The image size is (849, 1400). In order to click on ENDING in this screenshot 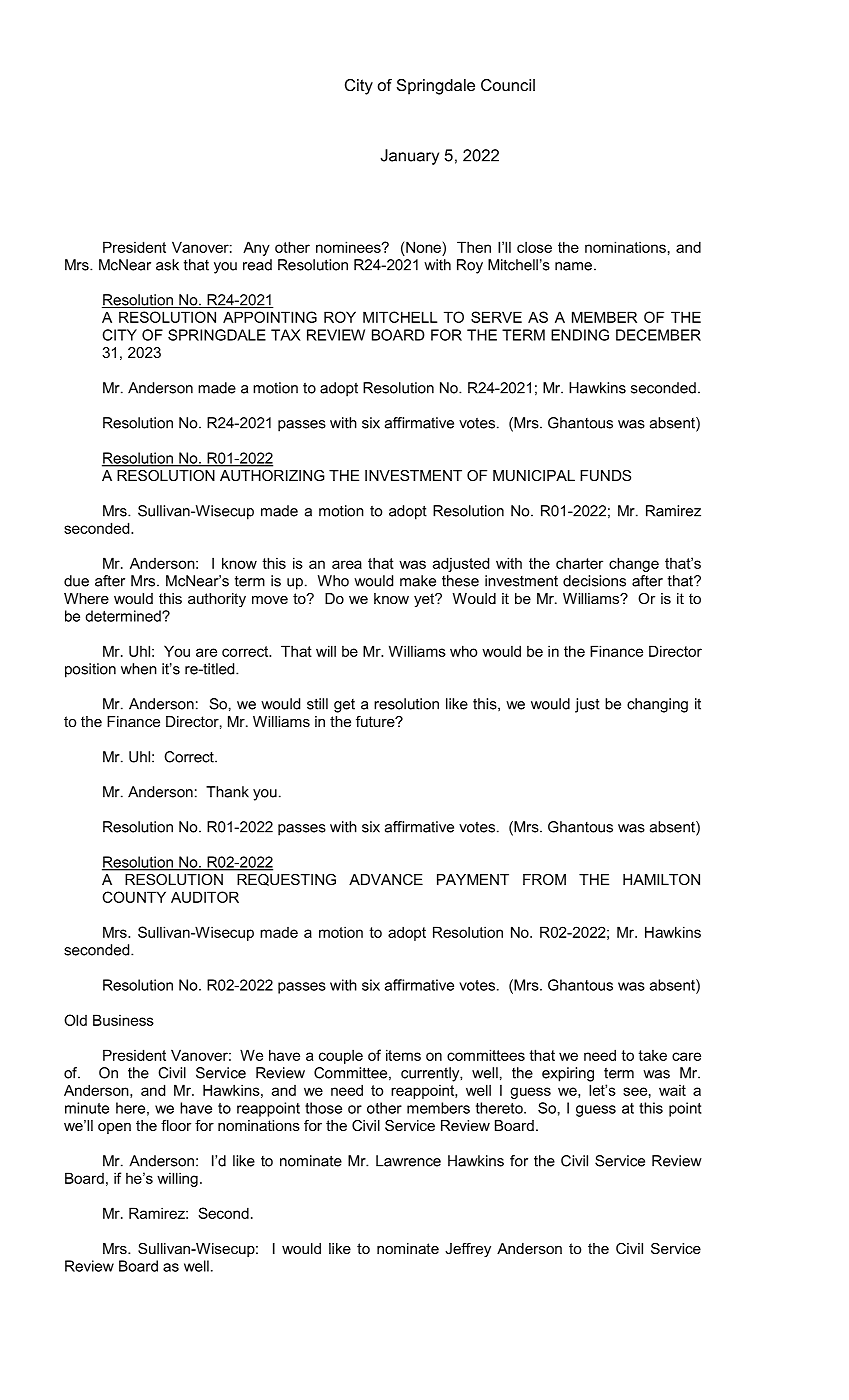, I will do `click(580, 335)`.
